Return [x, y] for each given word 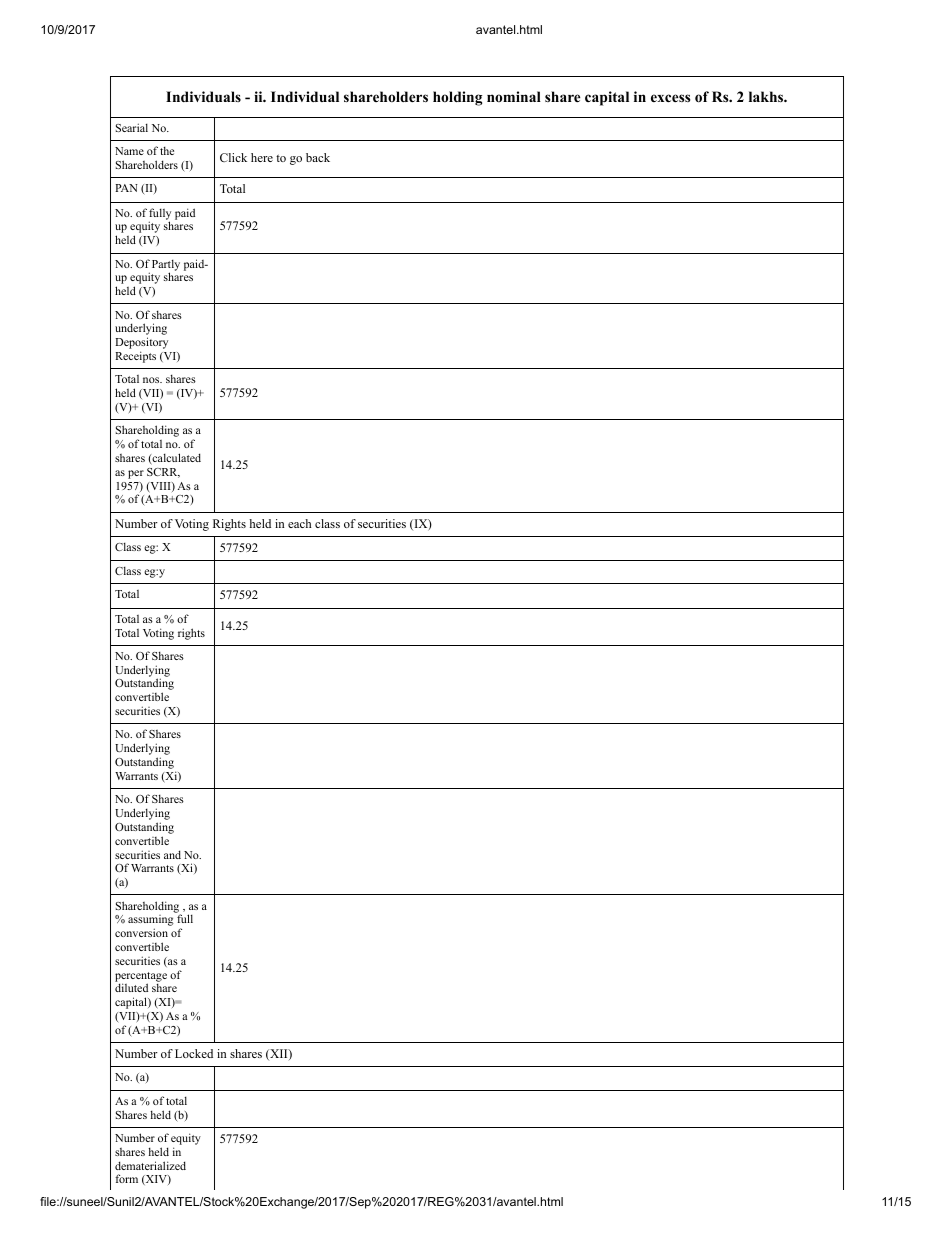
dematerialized [150, 1165]
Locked [194, 1053]
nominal [514, 96]
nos [152, 380]
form [126, 1178]
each [299, 523]
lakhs [767, 96]
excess [670, 98]
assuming [151, 922]
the [167, 150]
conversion [141, 932]
